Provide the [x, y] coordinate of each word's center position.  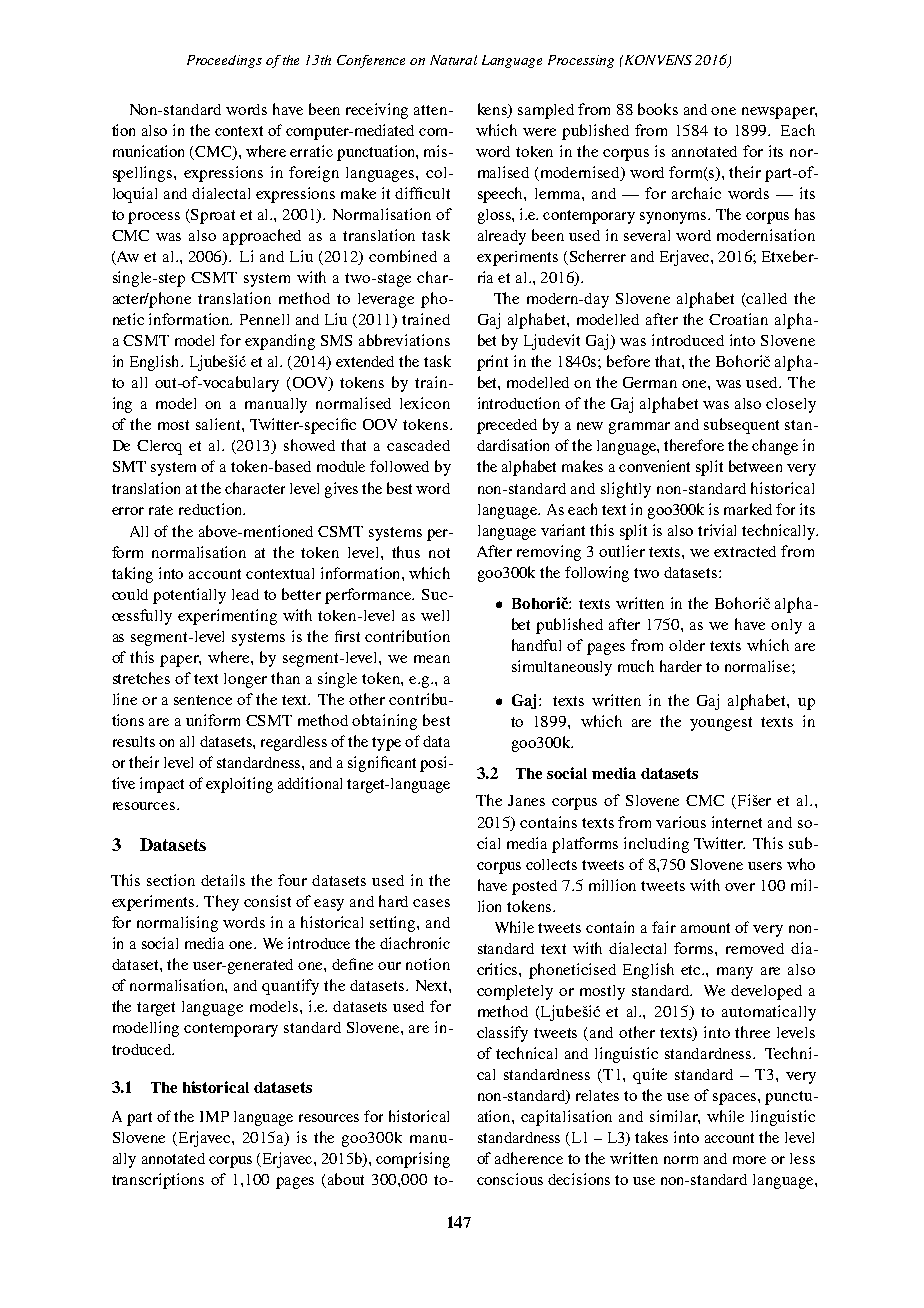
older [687, 645]
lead [245, 594]
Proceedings [224, 61]
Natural [453, 60]
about [346, 1179]
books [658, 109]
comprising [413, 1160]
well [435, 615]
